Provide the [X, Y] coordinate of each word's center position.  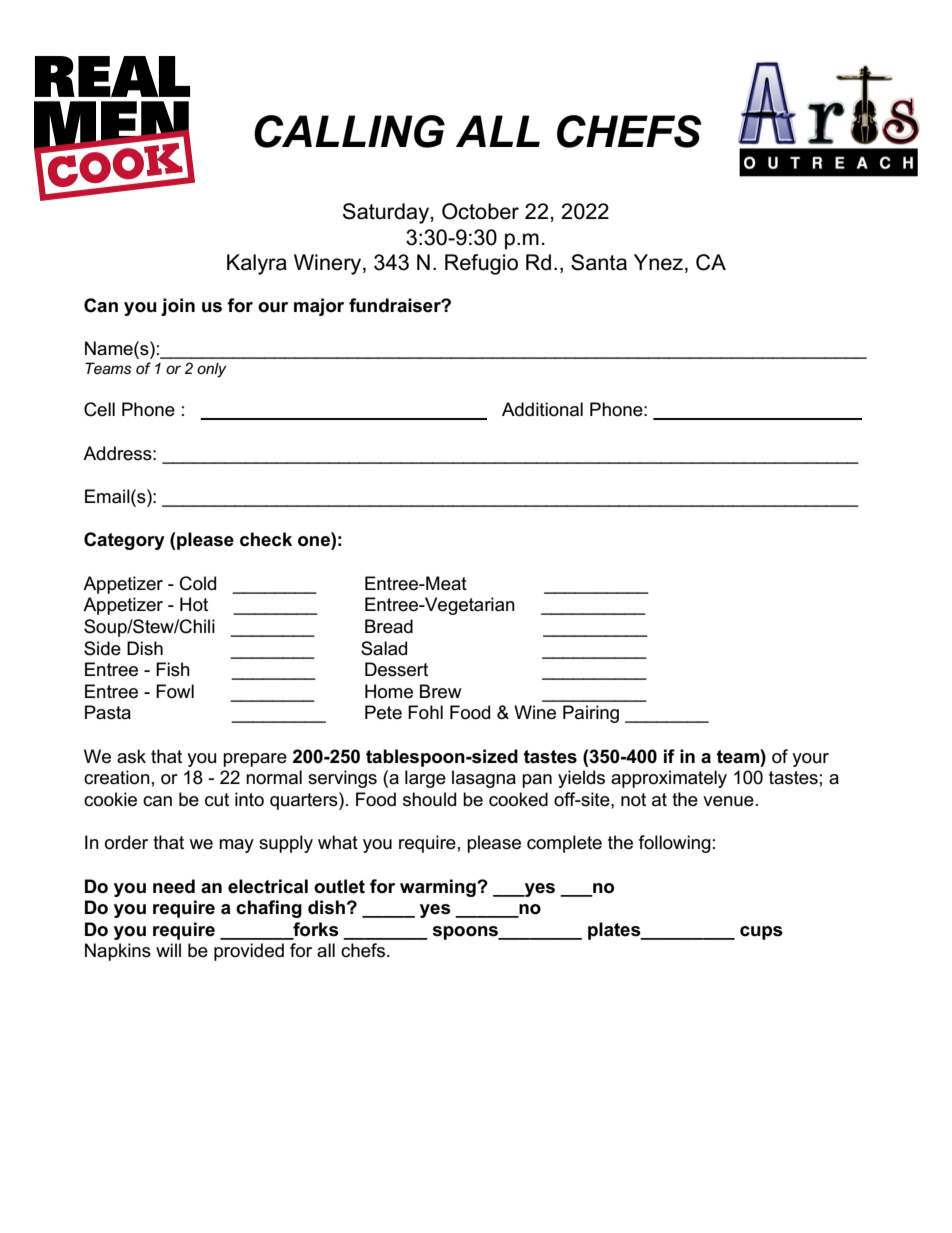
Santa [599, 262]
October [480, 211]
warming [439, 888]
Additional [542, 409]
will [168, 950]
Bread [389, 626]
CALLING [349, 131]
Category [124, 541]
